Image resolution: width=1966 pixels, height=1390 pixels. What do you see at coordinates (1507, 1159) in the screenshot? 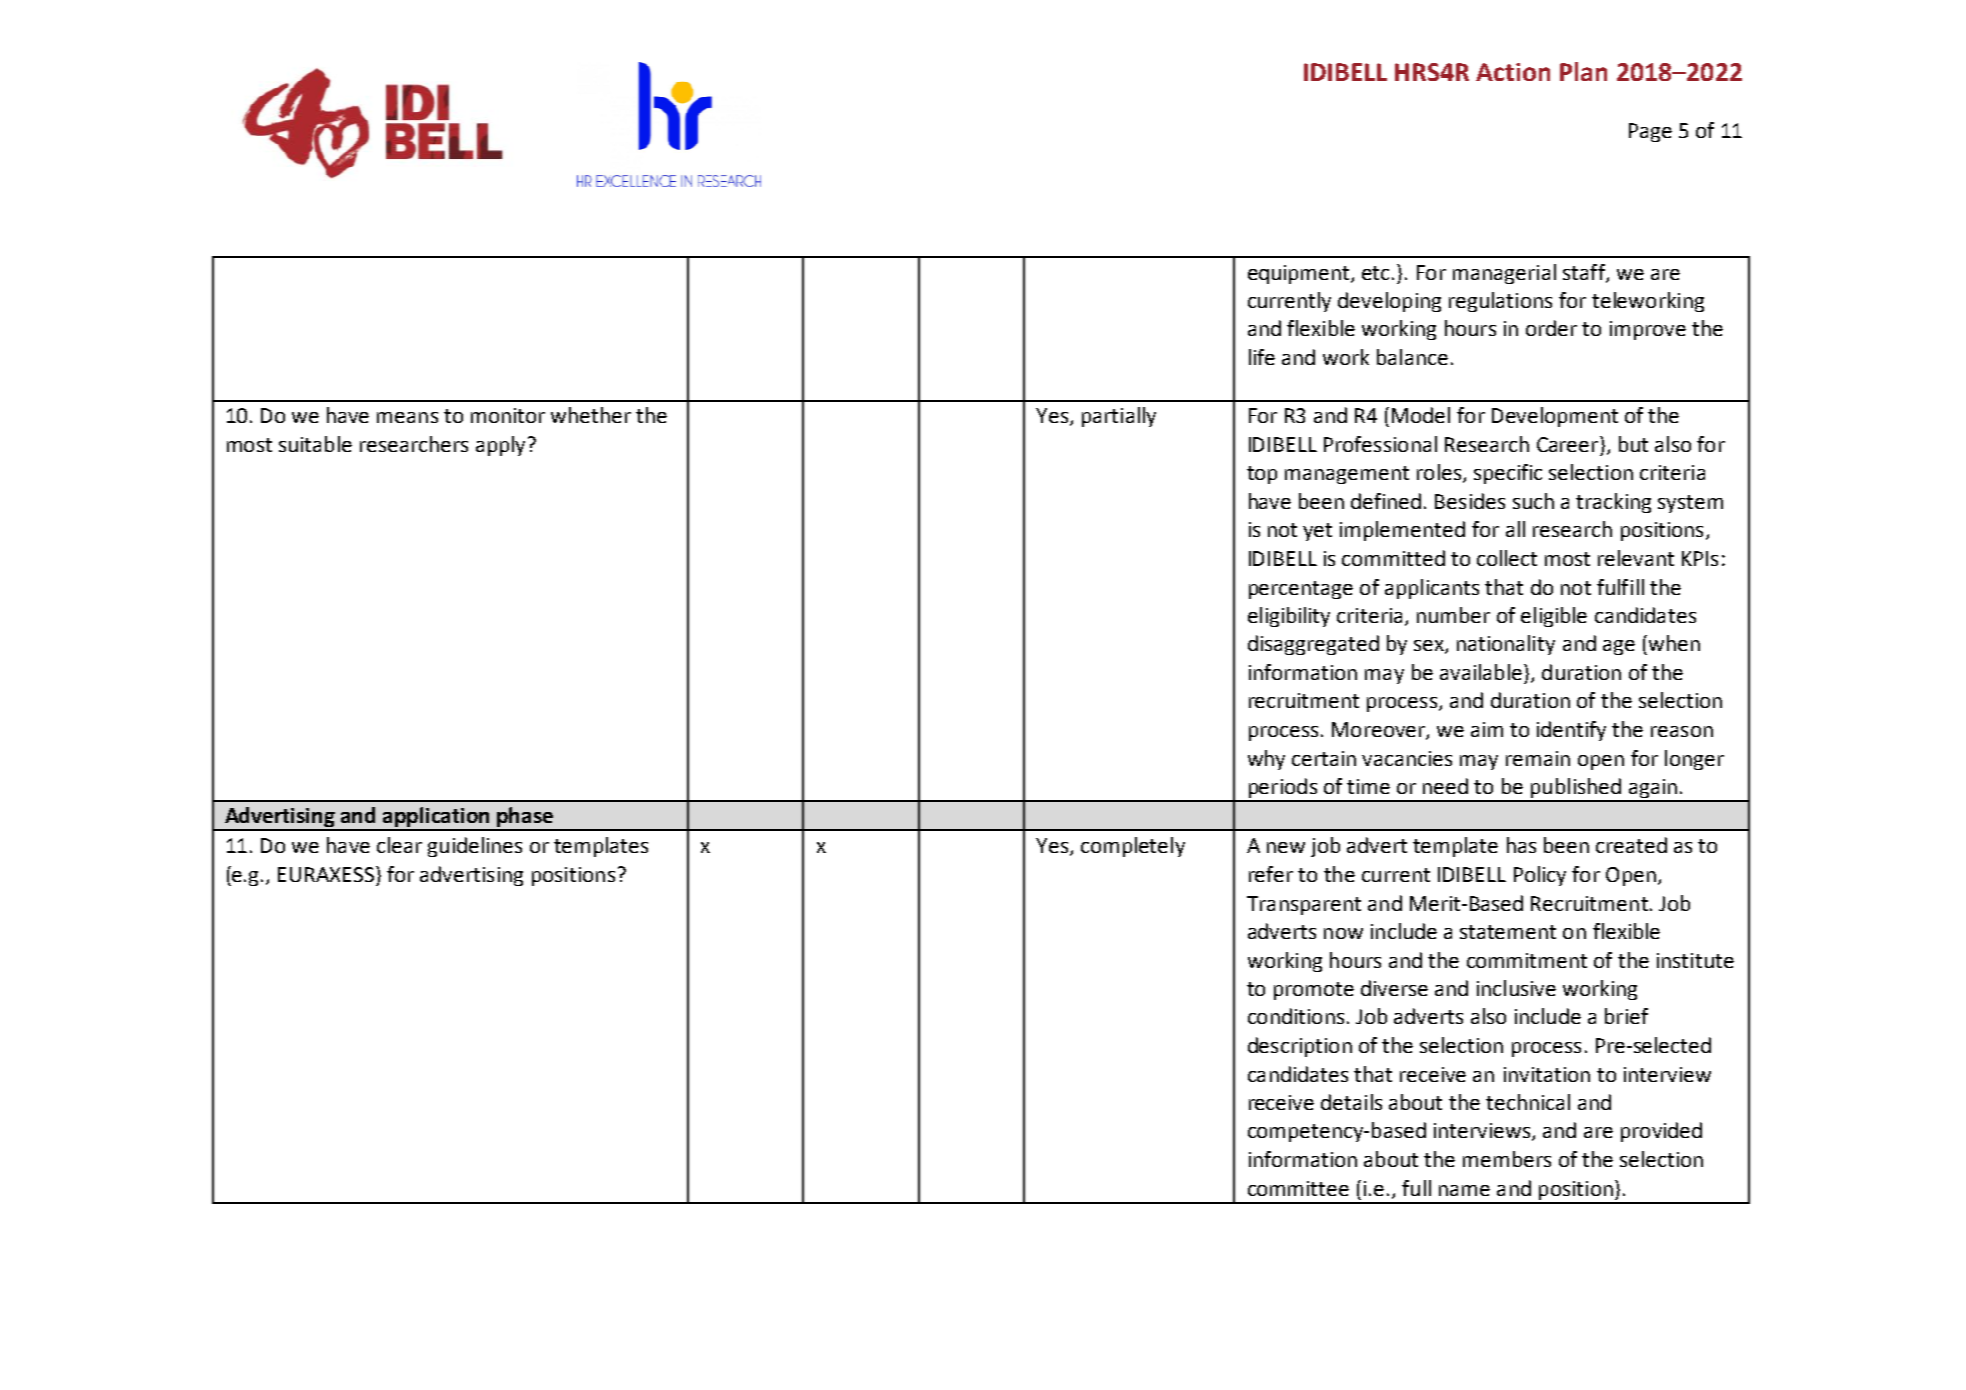
I see `members` at bounding box center [1507, 1159].
